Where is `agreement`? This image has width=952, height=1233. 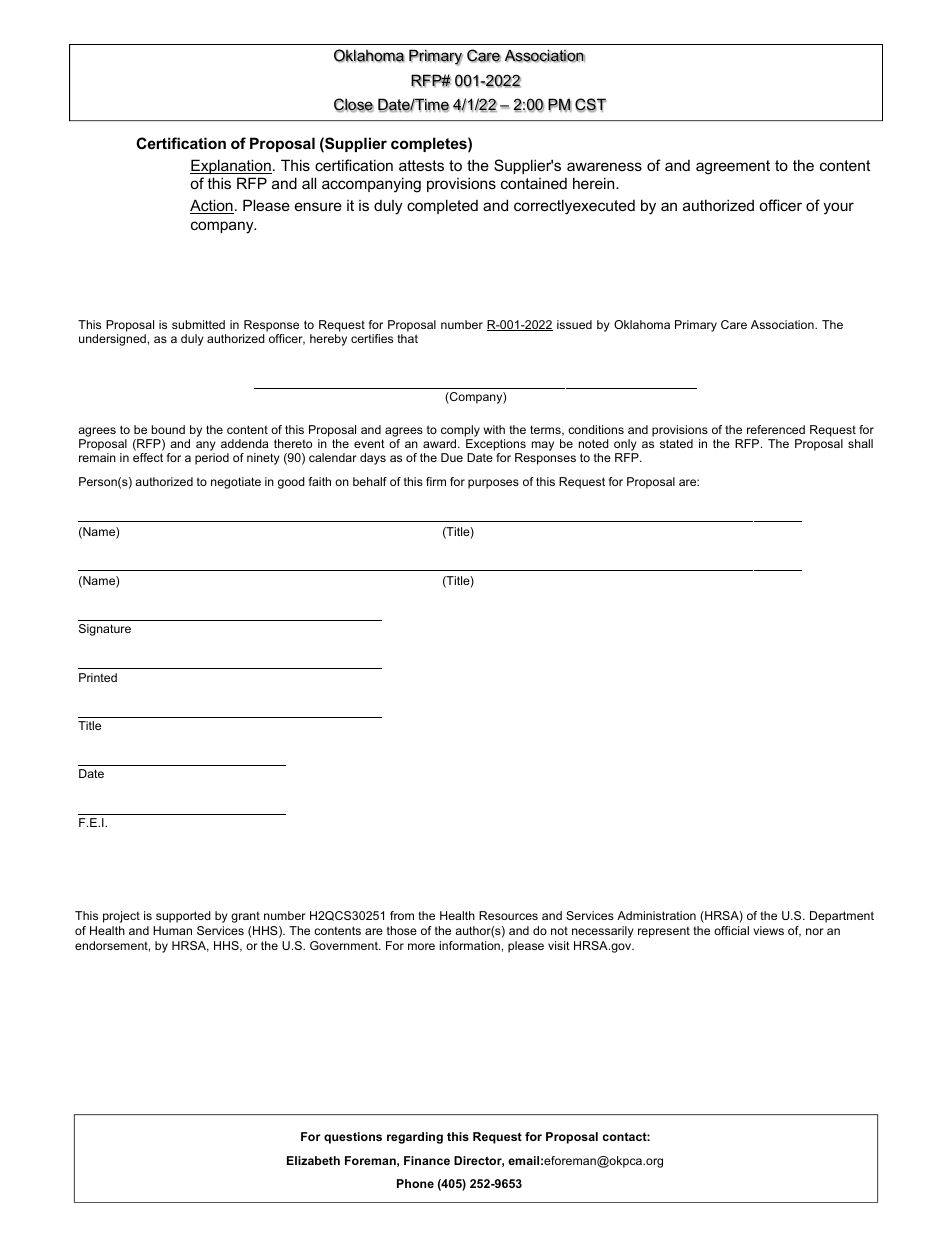
agreement is located at coordinates (733, 167).
